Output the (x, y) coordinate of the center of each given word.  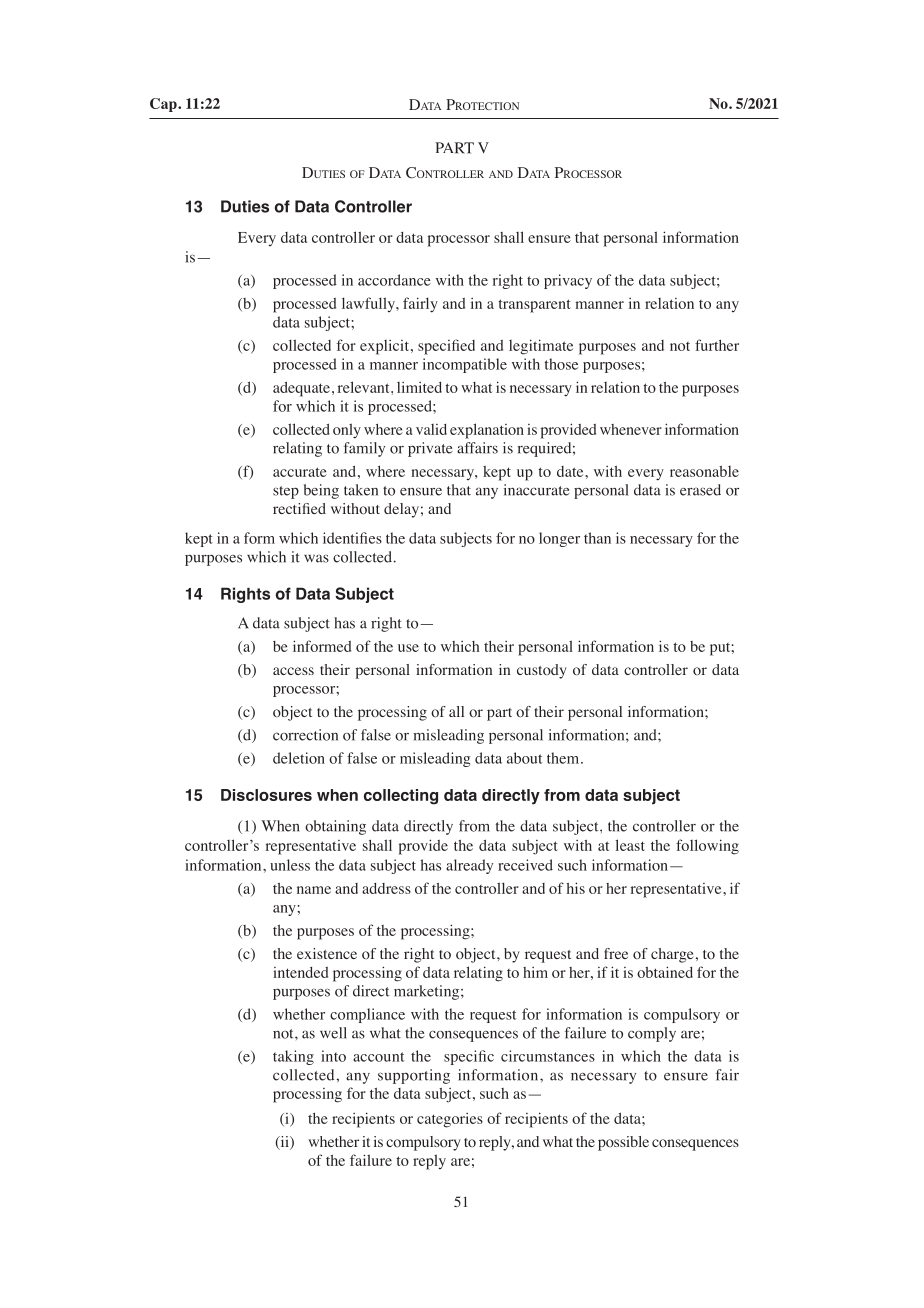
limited (419, 387)
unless (290, 865)
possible (623, 1143)
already (469, 866)
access (293, 671)
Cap (164, 105)
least (630, 845)
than (597, 538)
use (408, 648)
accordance (394, 280)
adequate (301, 389)
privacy (568, 281)
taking (293, 1057)
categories (450, 1120)
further (717, 345)
